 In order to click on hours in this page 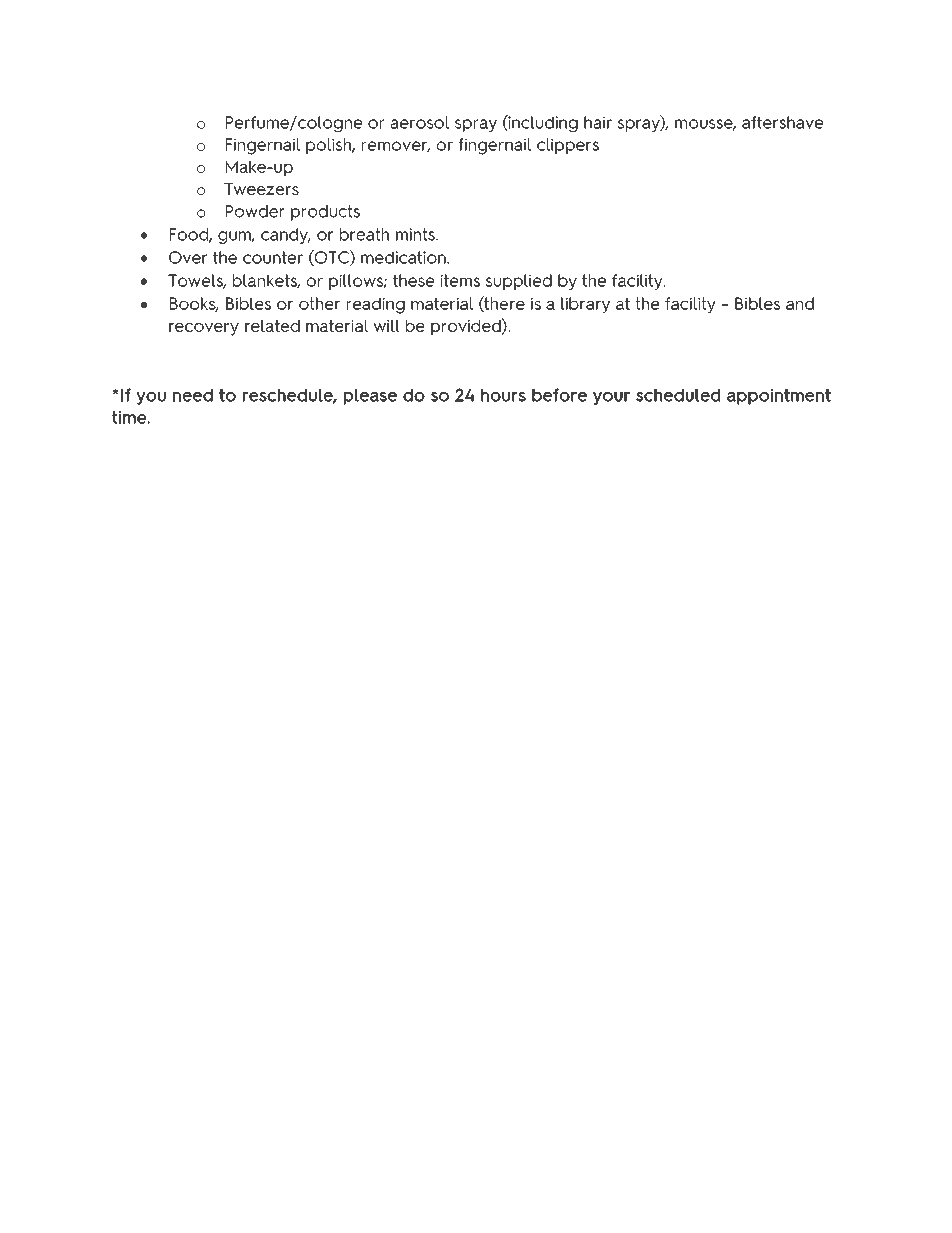, I will do `click(503, 395)`.
